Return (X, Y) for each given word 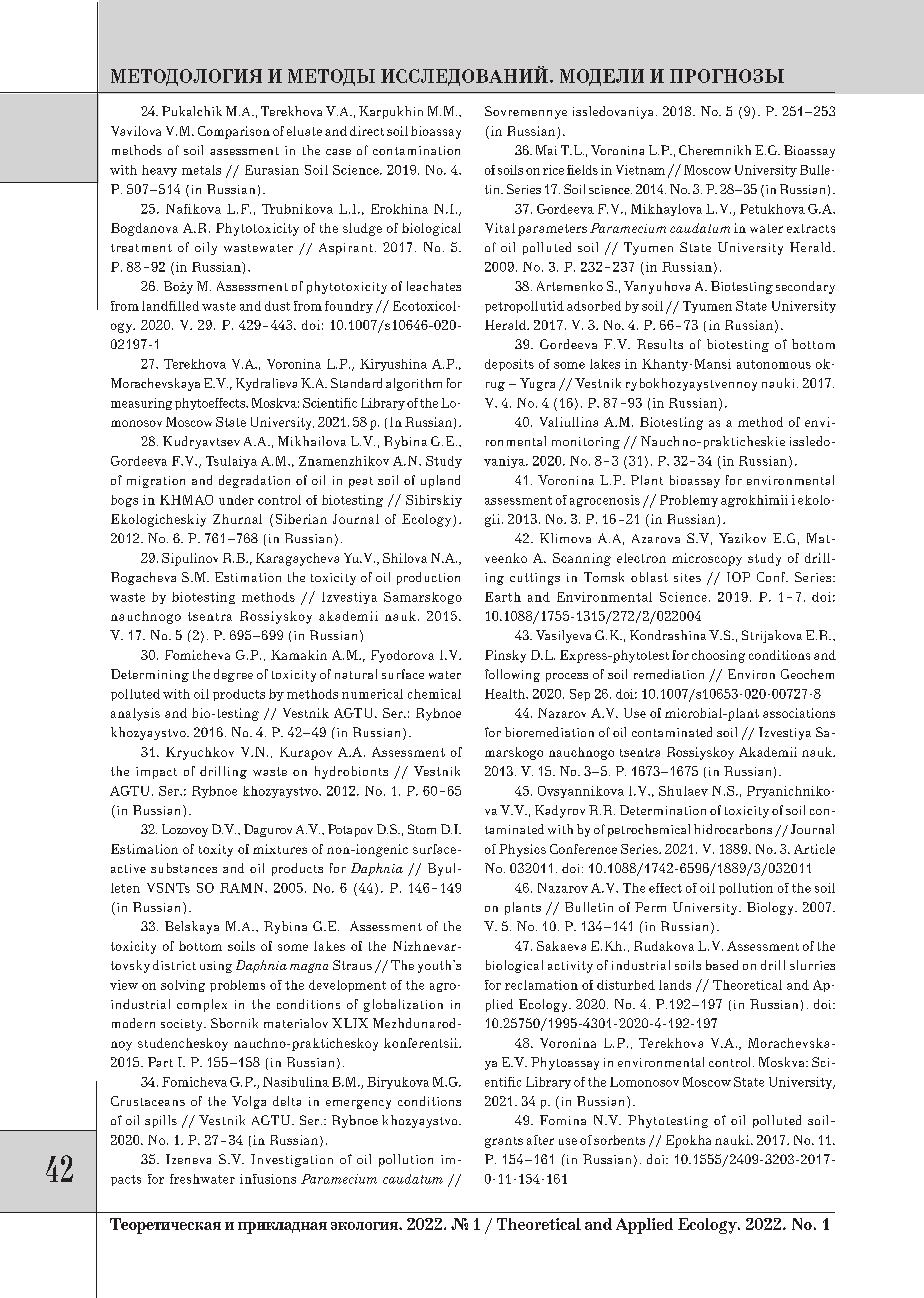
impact (156, 773)
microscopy (707, 559)
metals (201, 170)
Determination (663, 810)
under (236, 500)
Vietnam (640, 170)
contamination (416, 150)
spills (161, 1121)
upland (440, 481)
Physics (522, 850)
